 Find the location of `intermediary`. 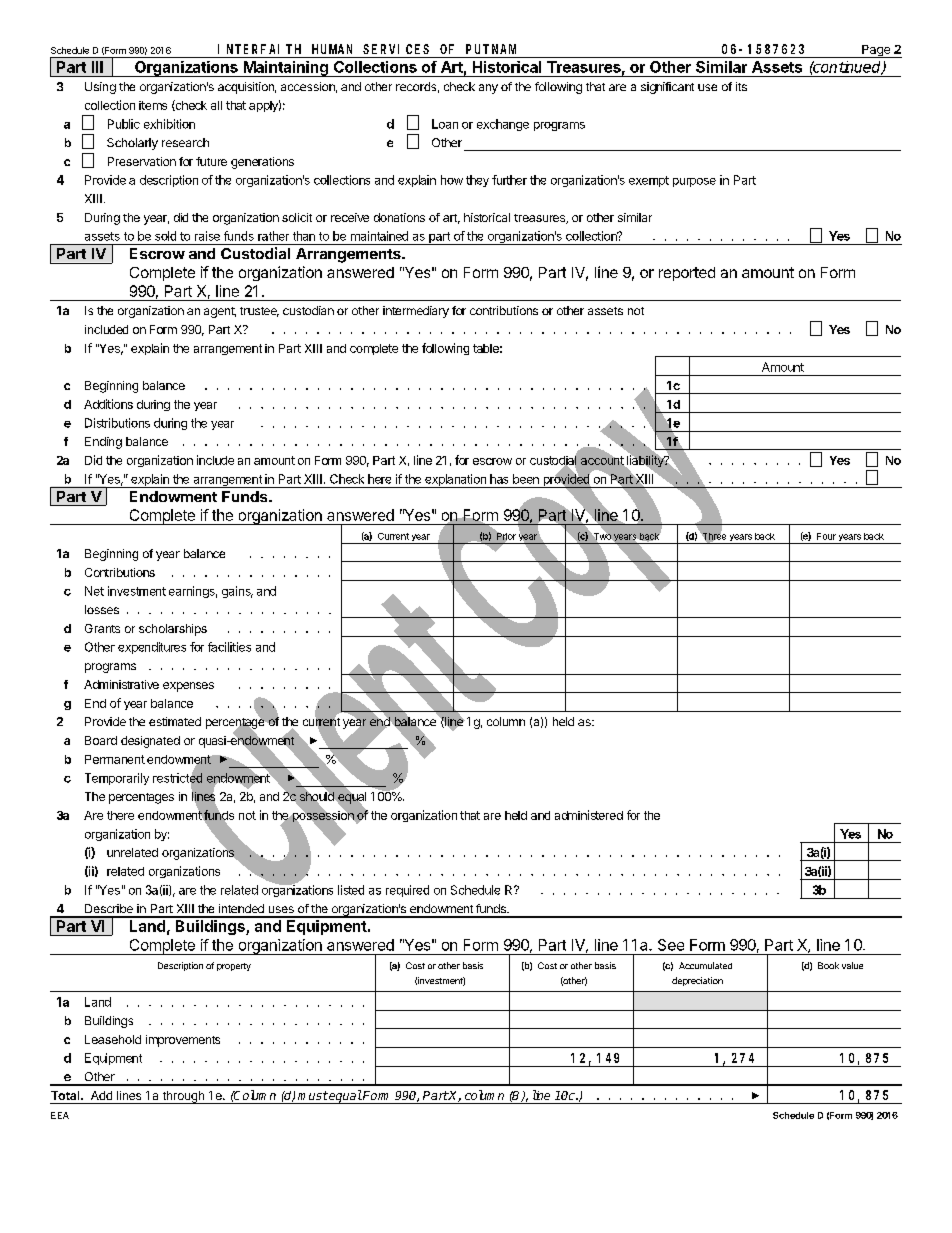

intermediary is located at coordinates (416, 312).
